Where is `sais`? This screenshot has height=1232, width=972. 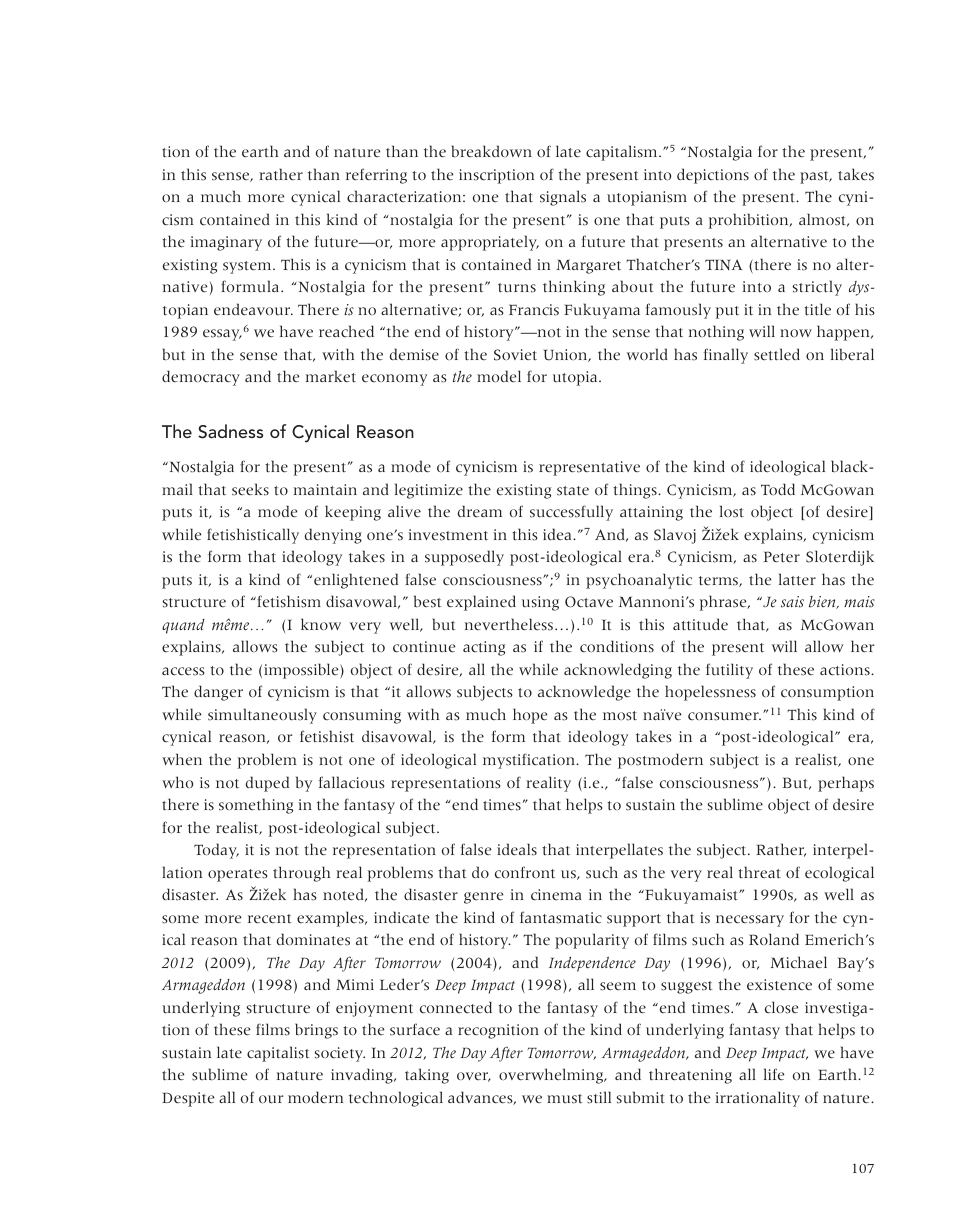
sais is located at coordinates (792, 602).
